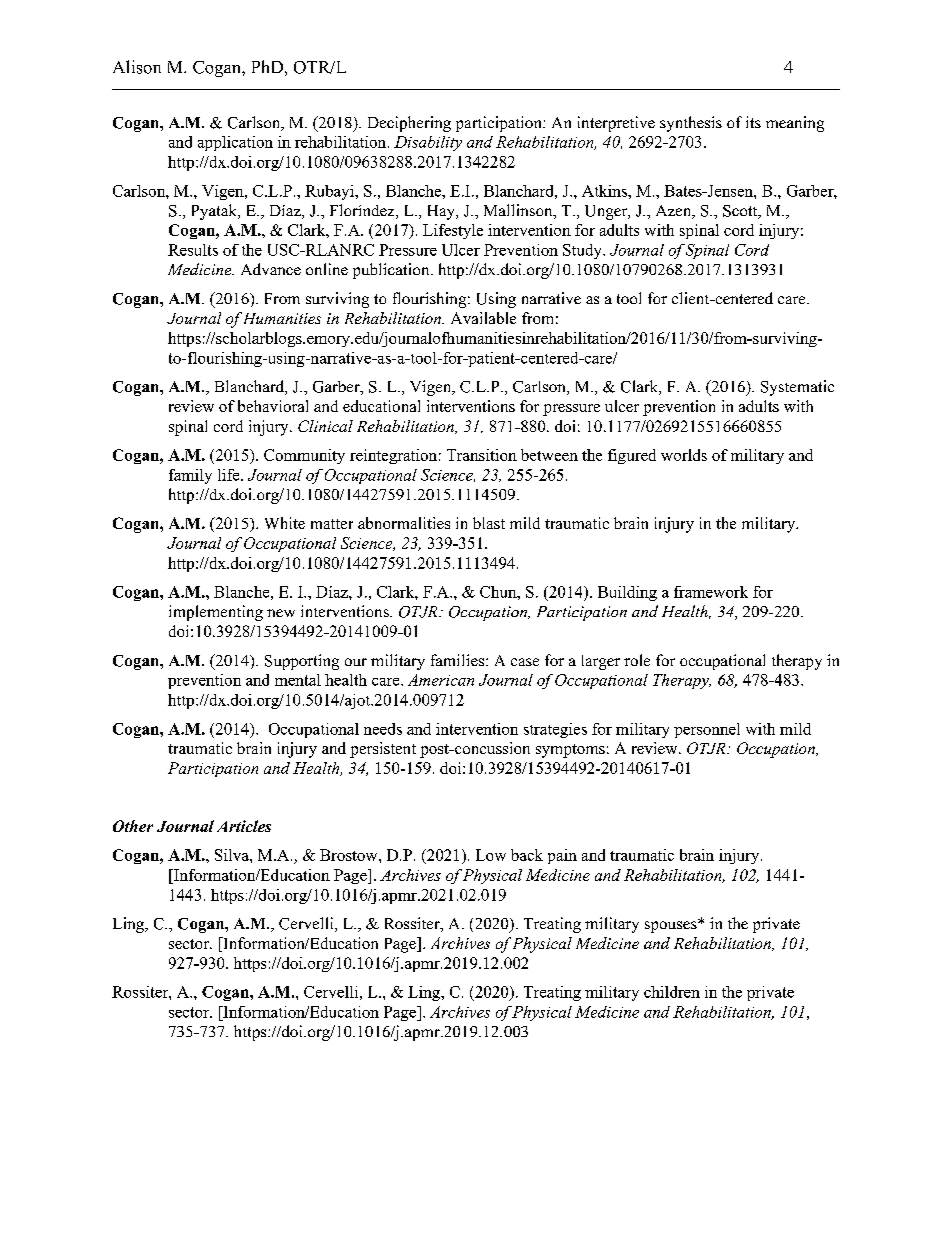  I want to click on synthesis, so click(691, 124).
